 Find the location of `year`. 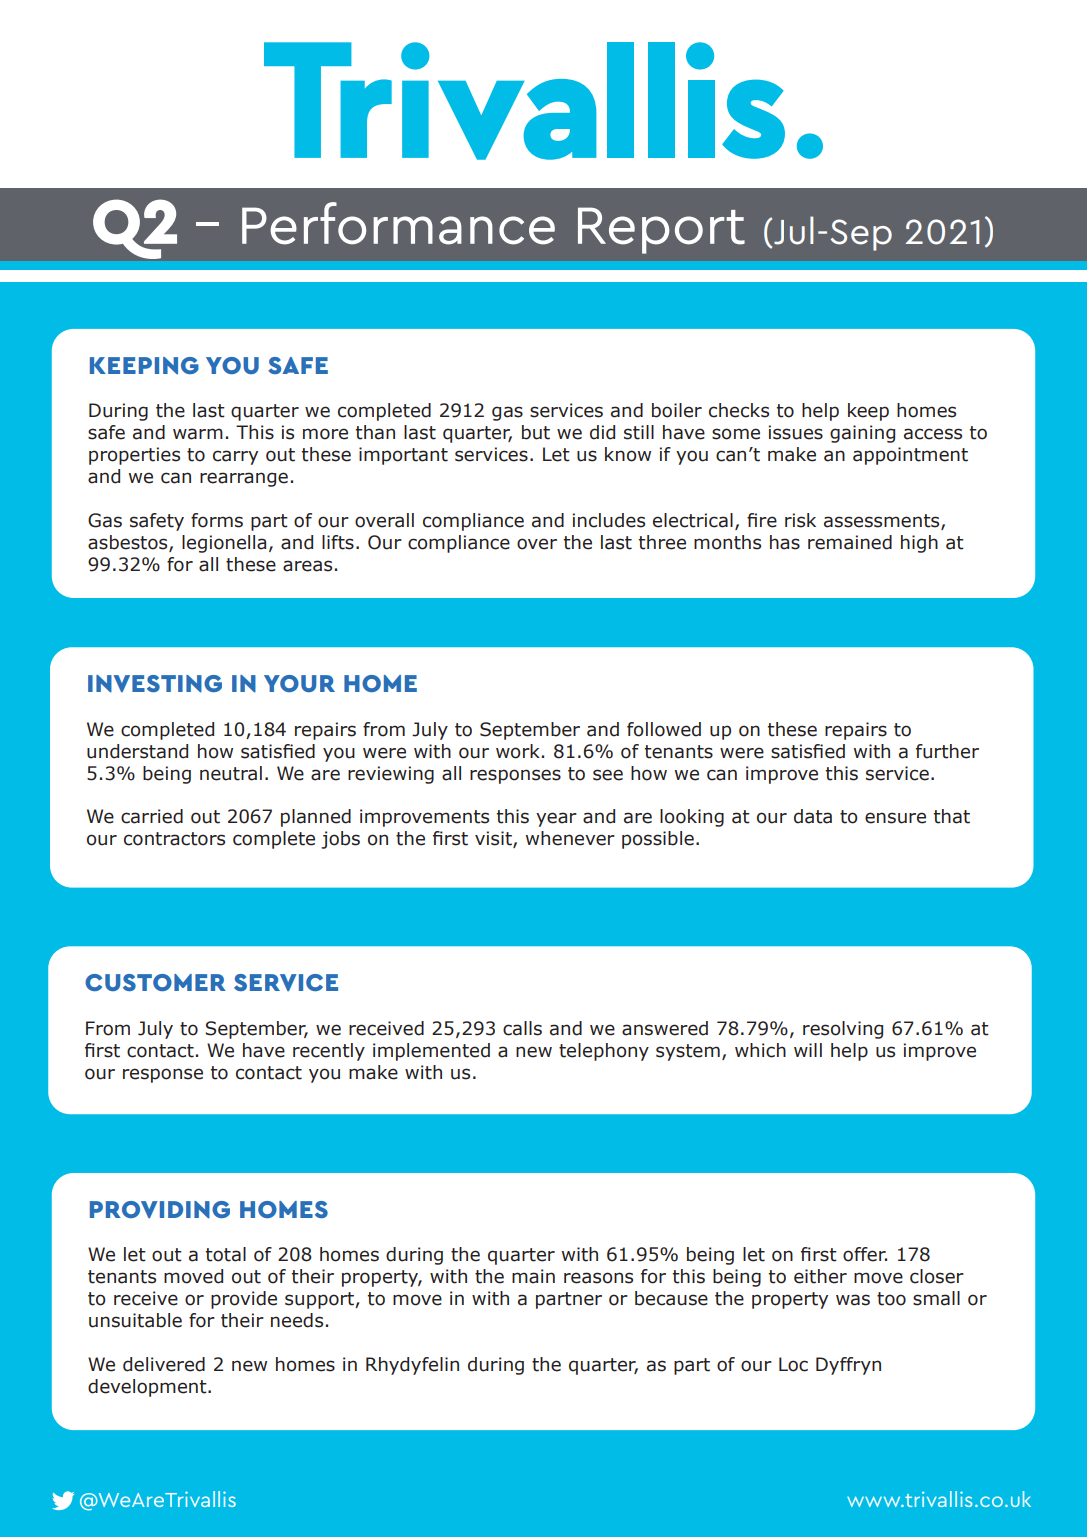

year is located at coordinates (556, 819).
